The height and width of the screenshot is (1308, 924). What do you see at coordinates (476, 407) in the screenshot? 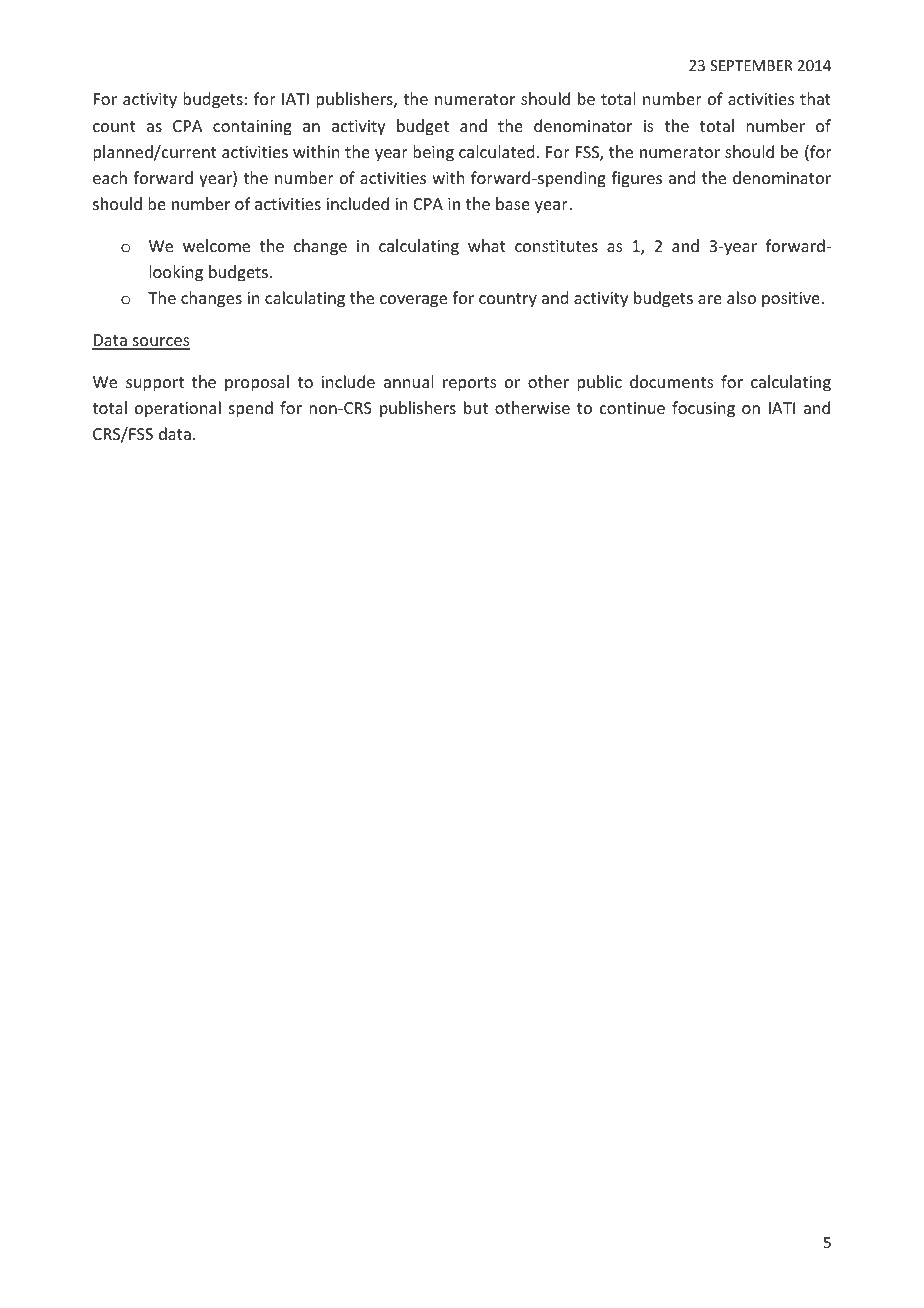
I see `but` at bounding box center [476, 407].
